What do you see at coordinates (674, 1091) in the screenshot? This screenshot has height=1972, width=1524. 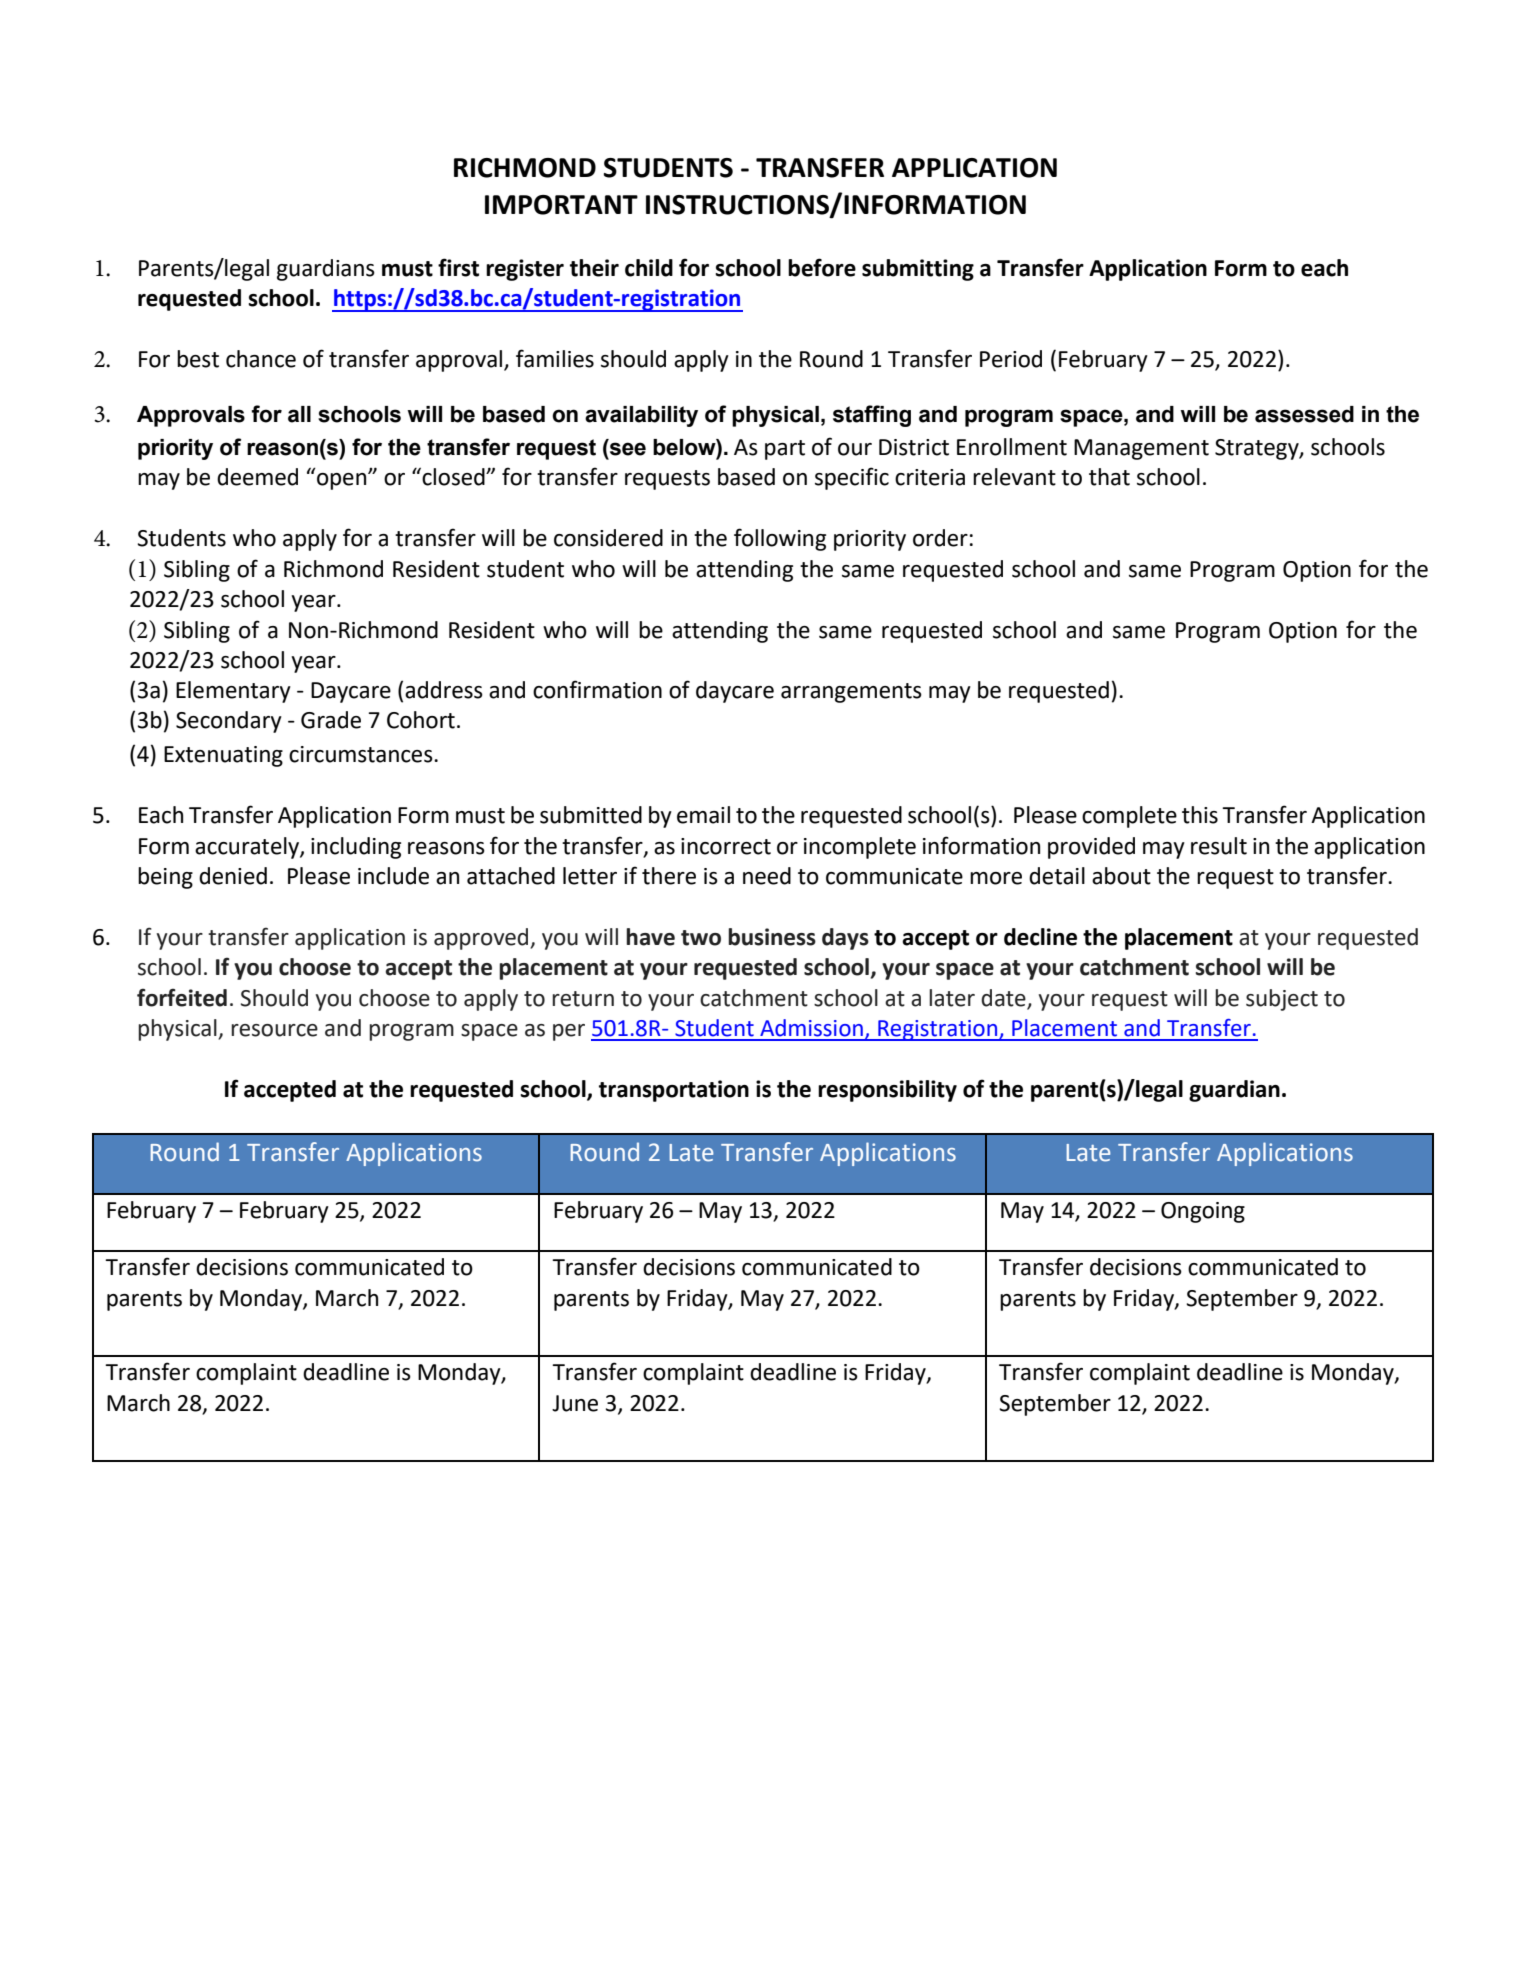 I see `transportation` at bounding box center [674, 1091].
